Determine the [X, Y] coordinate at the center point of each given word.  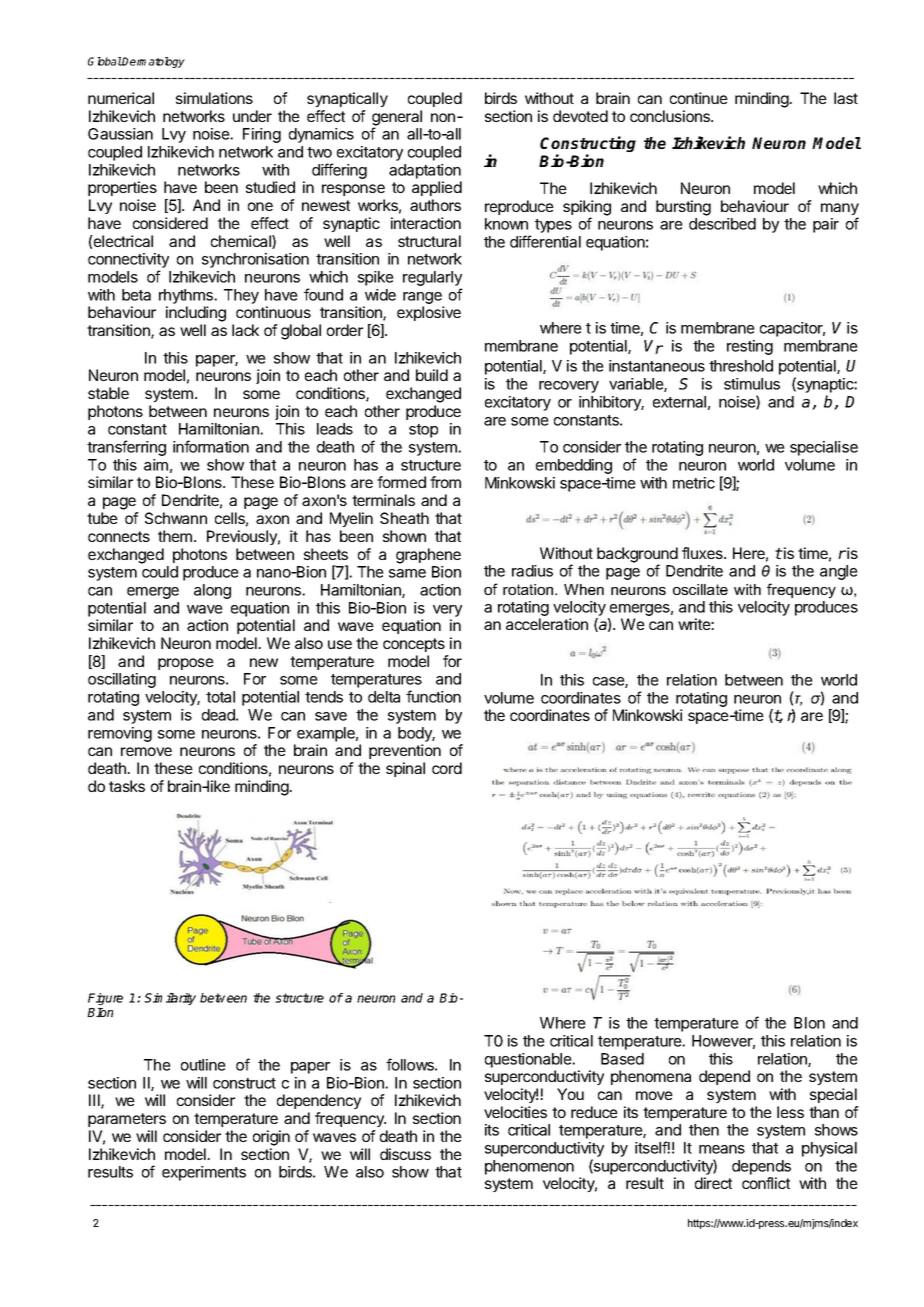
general [397, 119]
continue [699, 98]
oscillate [700, 589]
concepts [414, 645]
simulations [214, 98]
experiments [204, 1173]
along [212, 591]
